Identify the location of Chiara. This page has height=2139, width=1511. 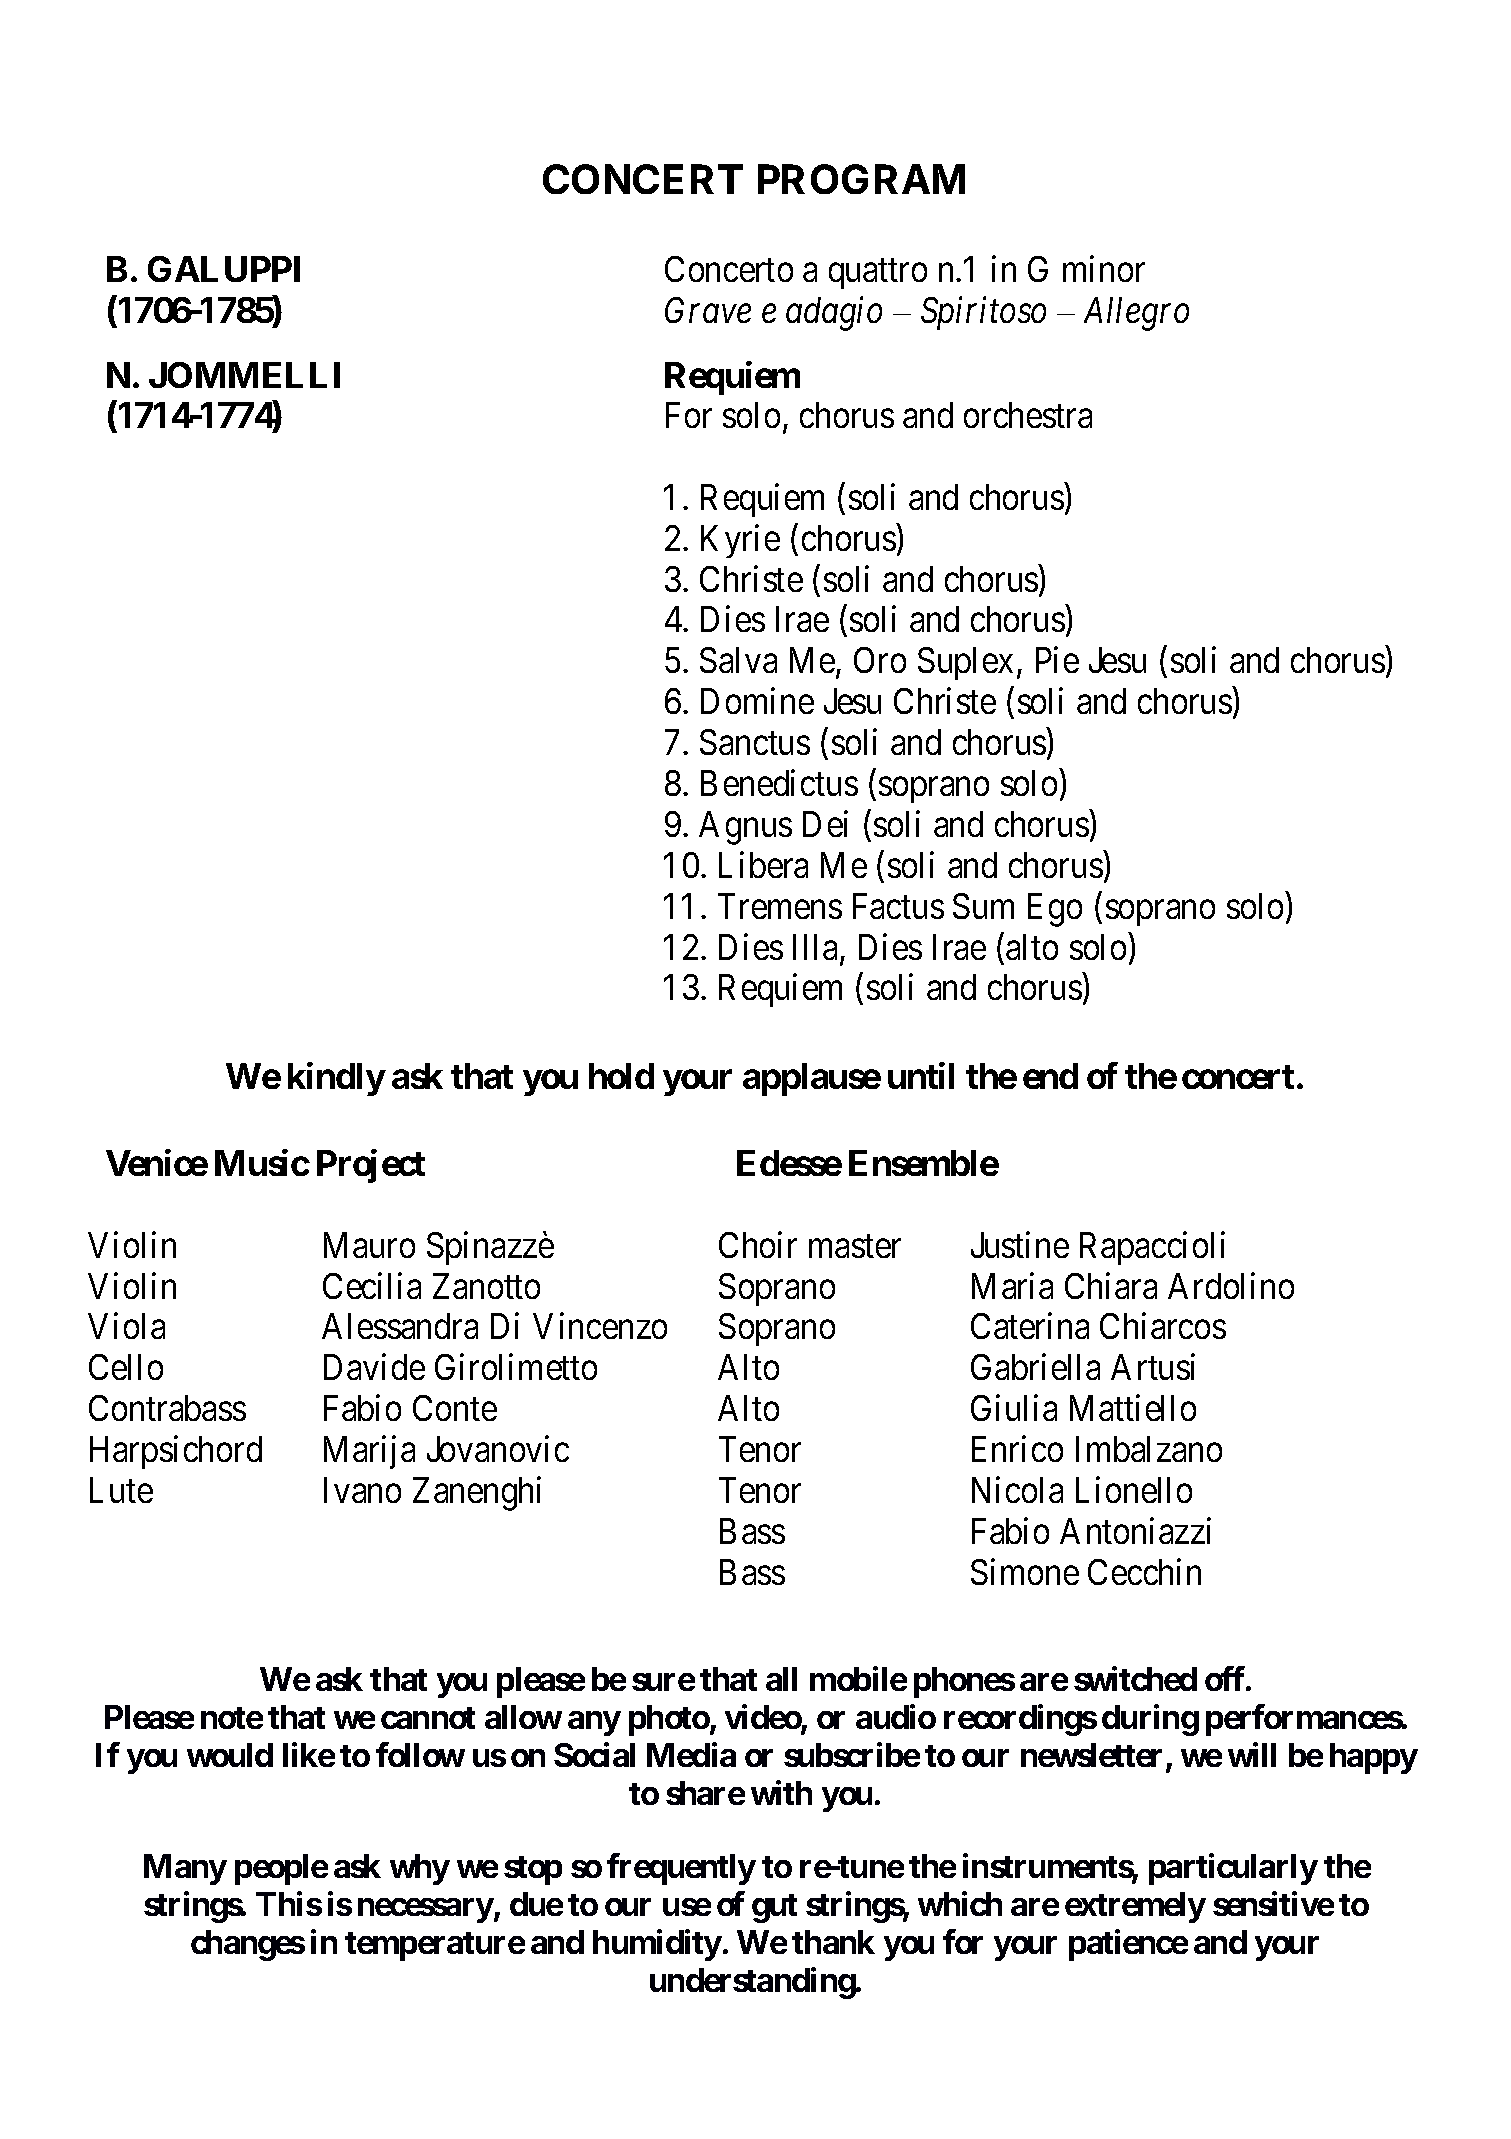
(1111, 1285).
